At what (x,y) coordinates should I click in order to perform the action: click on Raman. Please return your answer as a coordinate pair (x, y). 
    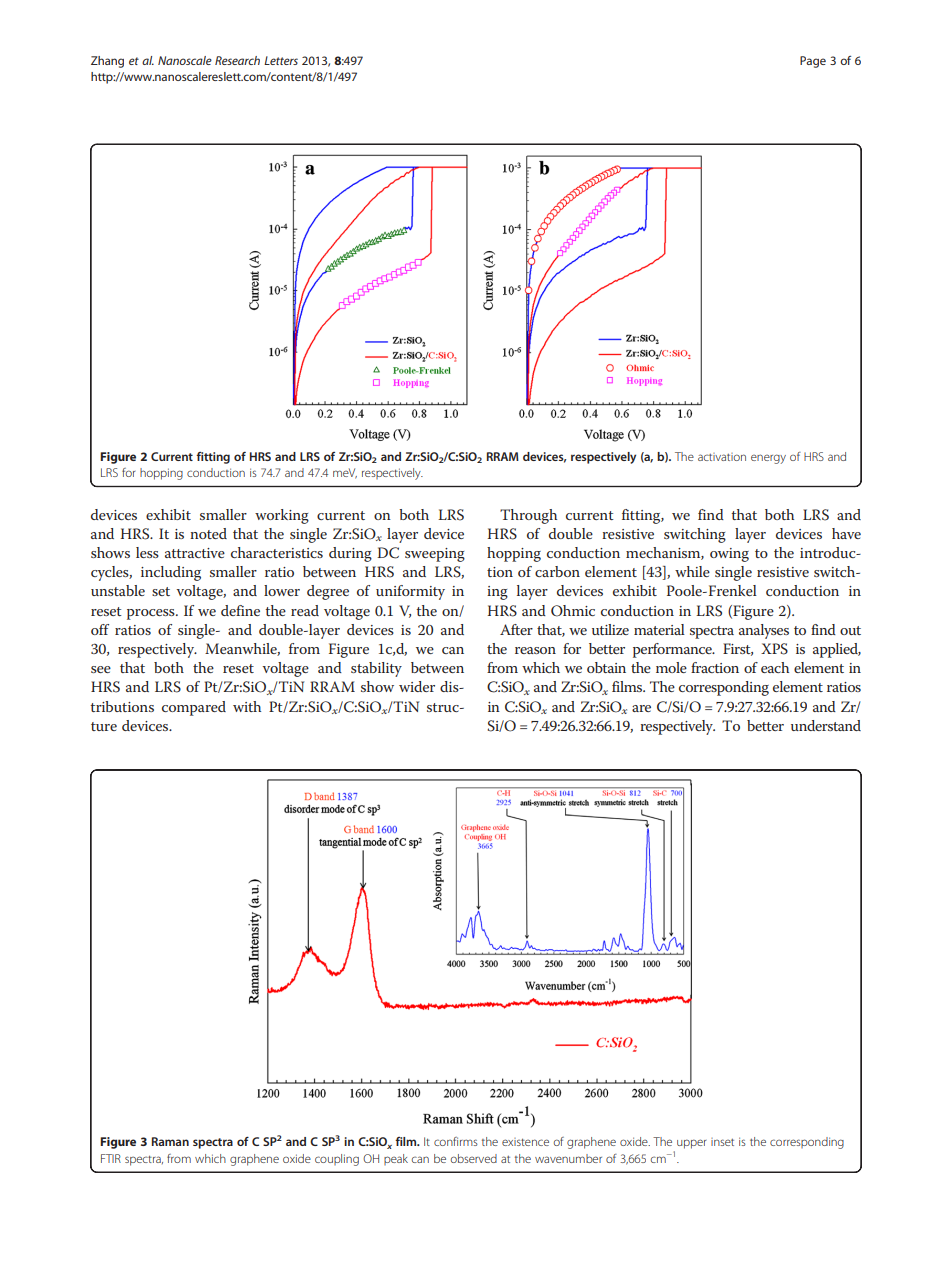
    Looking at the image, I should click on (170, 1141).
